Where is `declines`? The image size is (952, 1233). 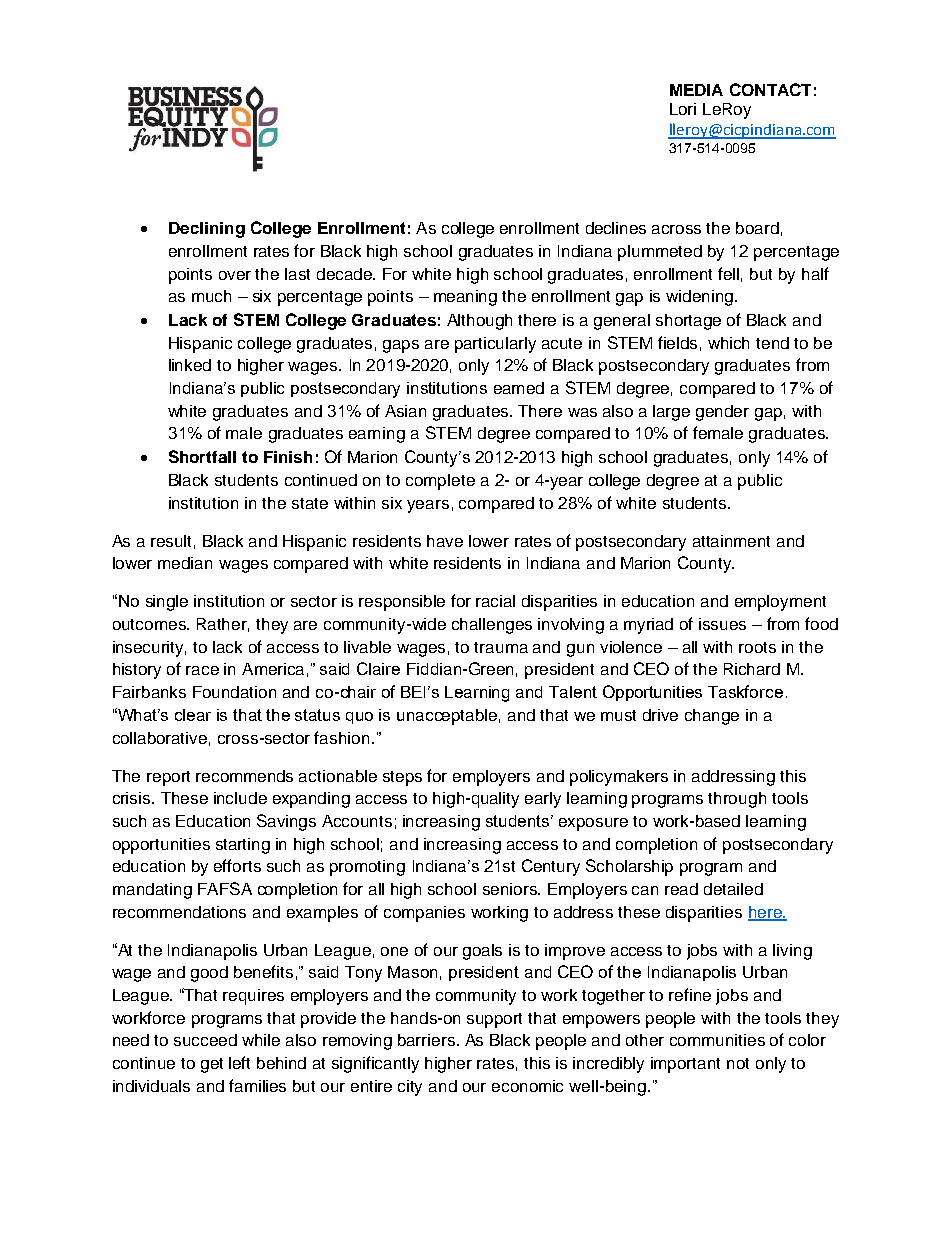
declines is located at coordinates (616, 228).
